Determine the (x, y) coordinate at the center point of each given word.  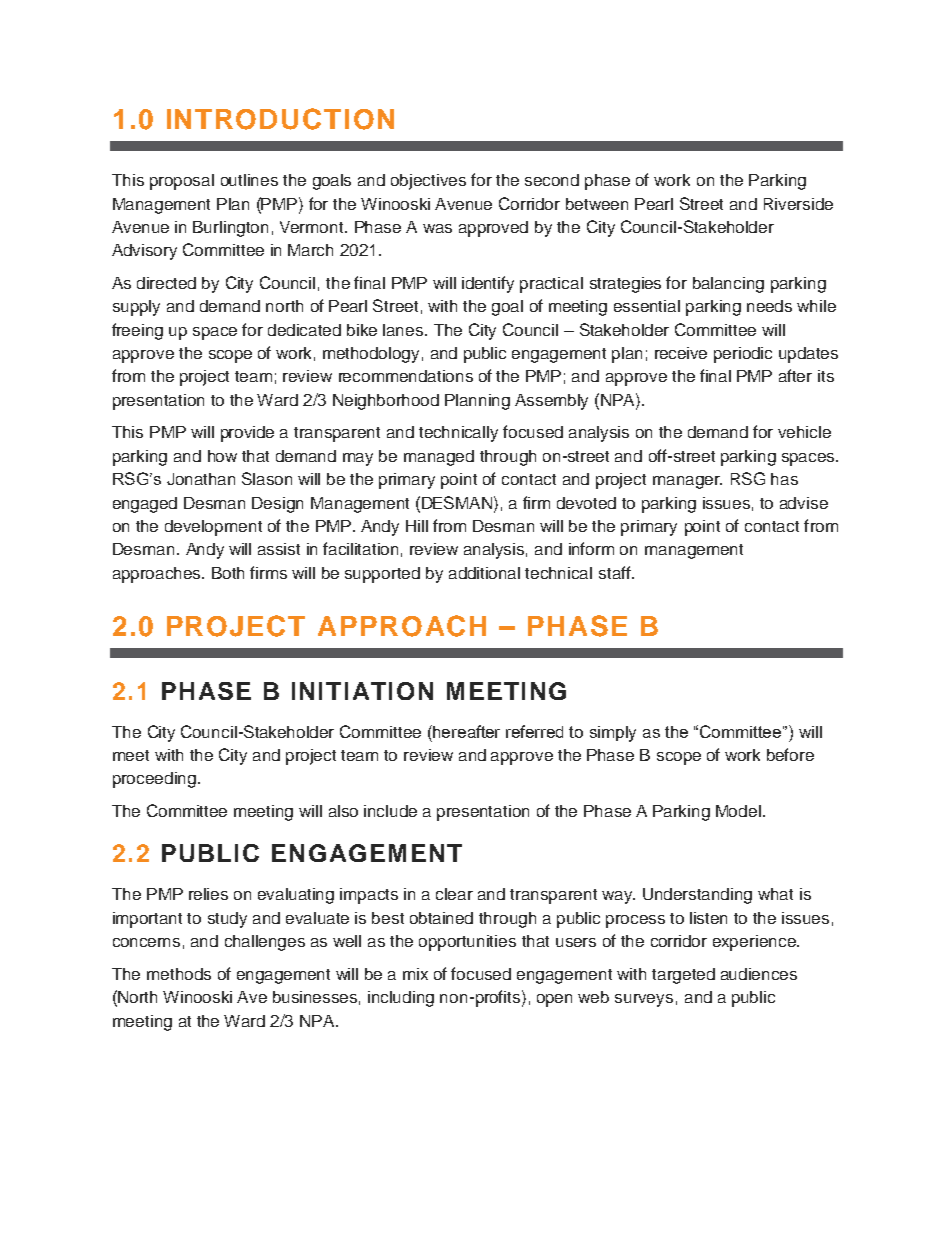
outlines (249, 180)
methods (179, 974)
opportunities (467, 943)
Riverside (798, 204)
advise (804, 503)
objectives (428, 182)
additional (484, 573)
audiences (759, 974)
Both (228, 573)
